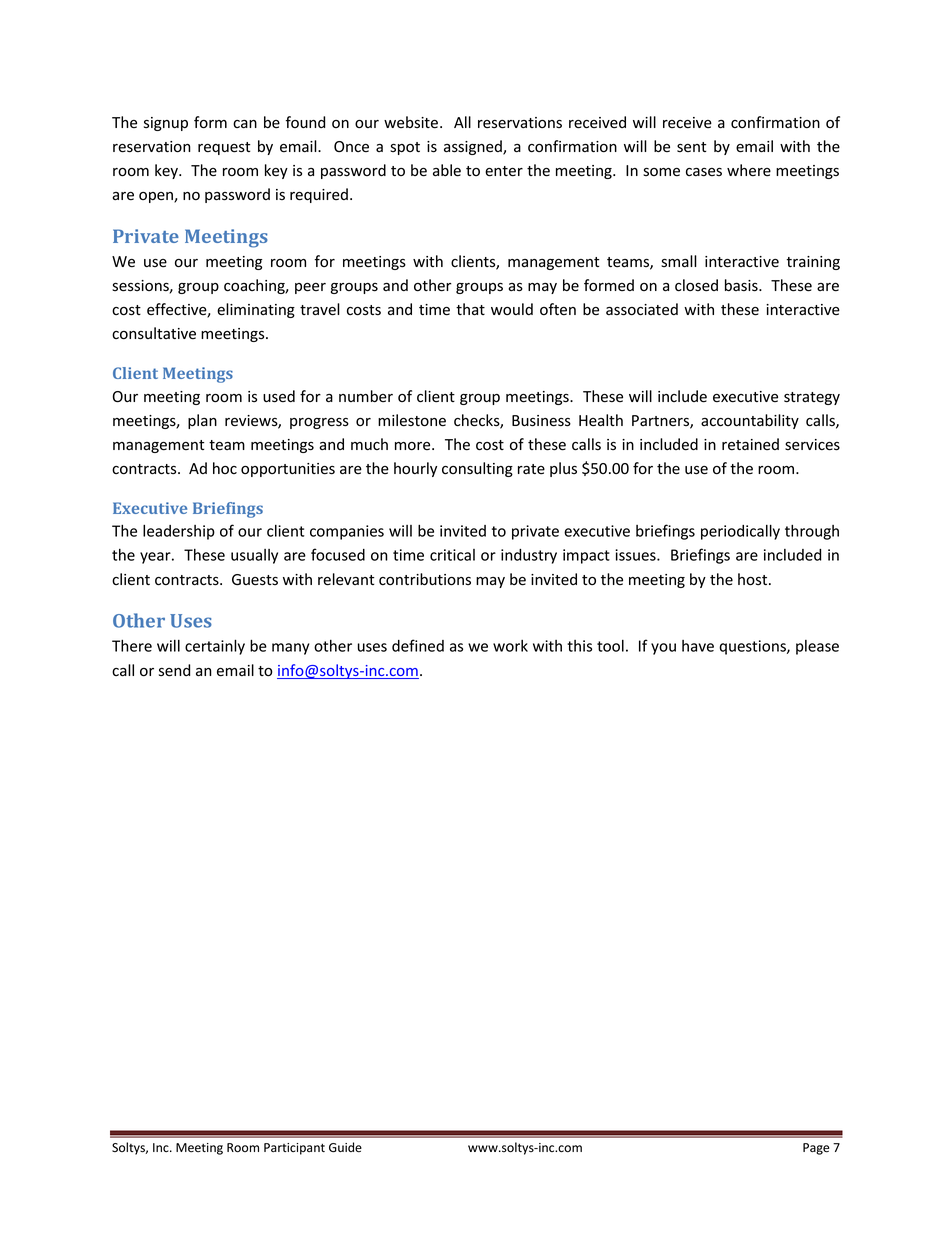 The width and height of the document is (952, 1233). What do you see at coordinates (215, 647) in the document?
I see `certainly` at bounding box center [215, 647].
